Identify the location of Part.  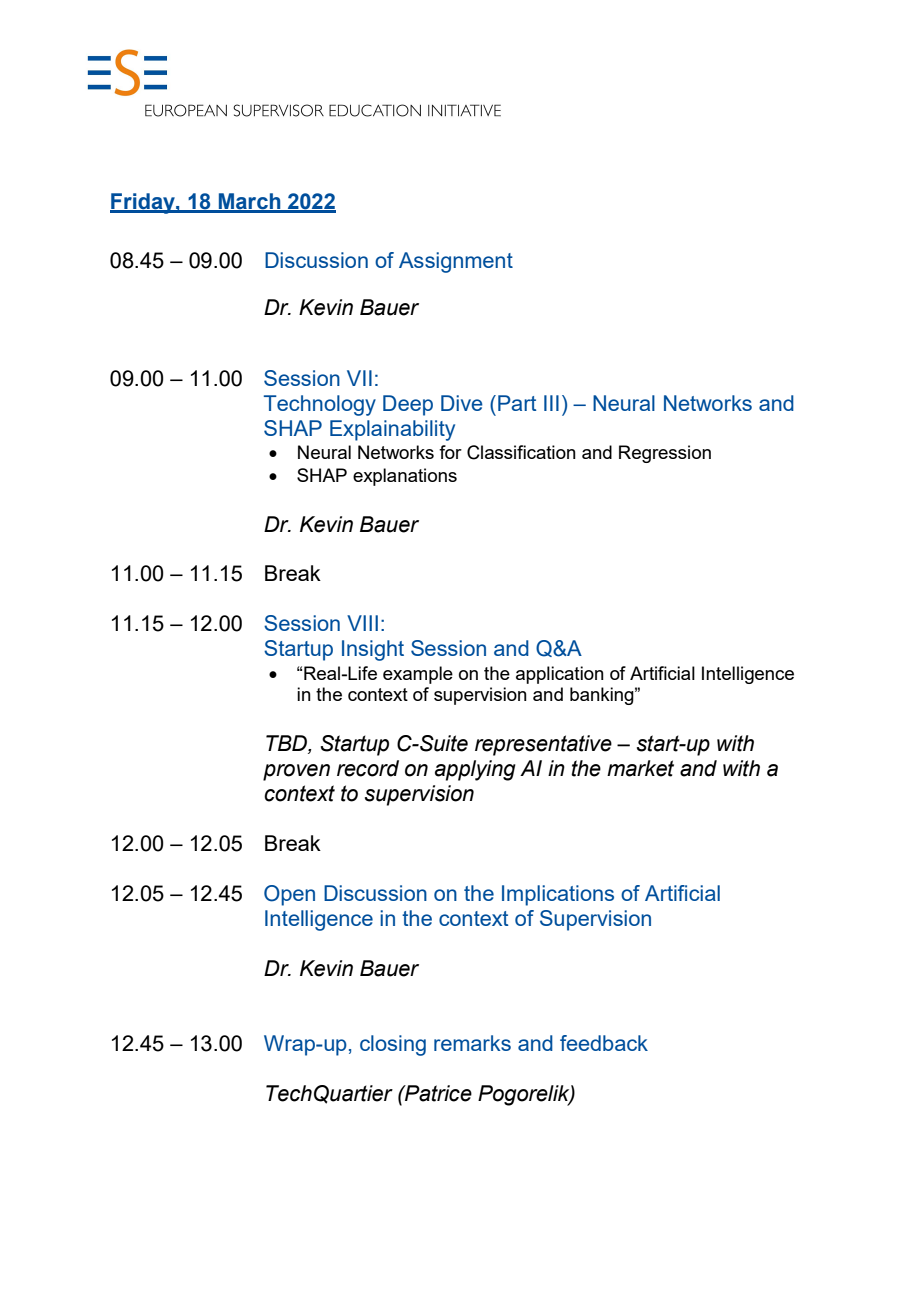
(517, 403).
